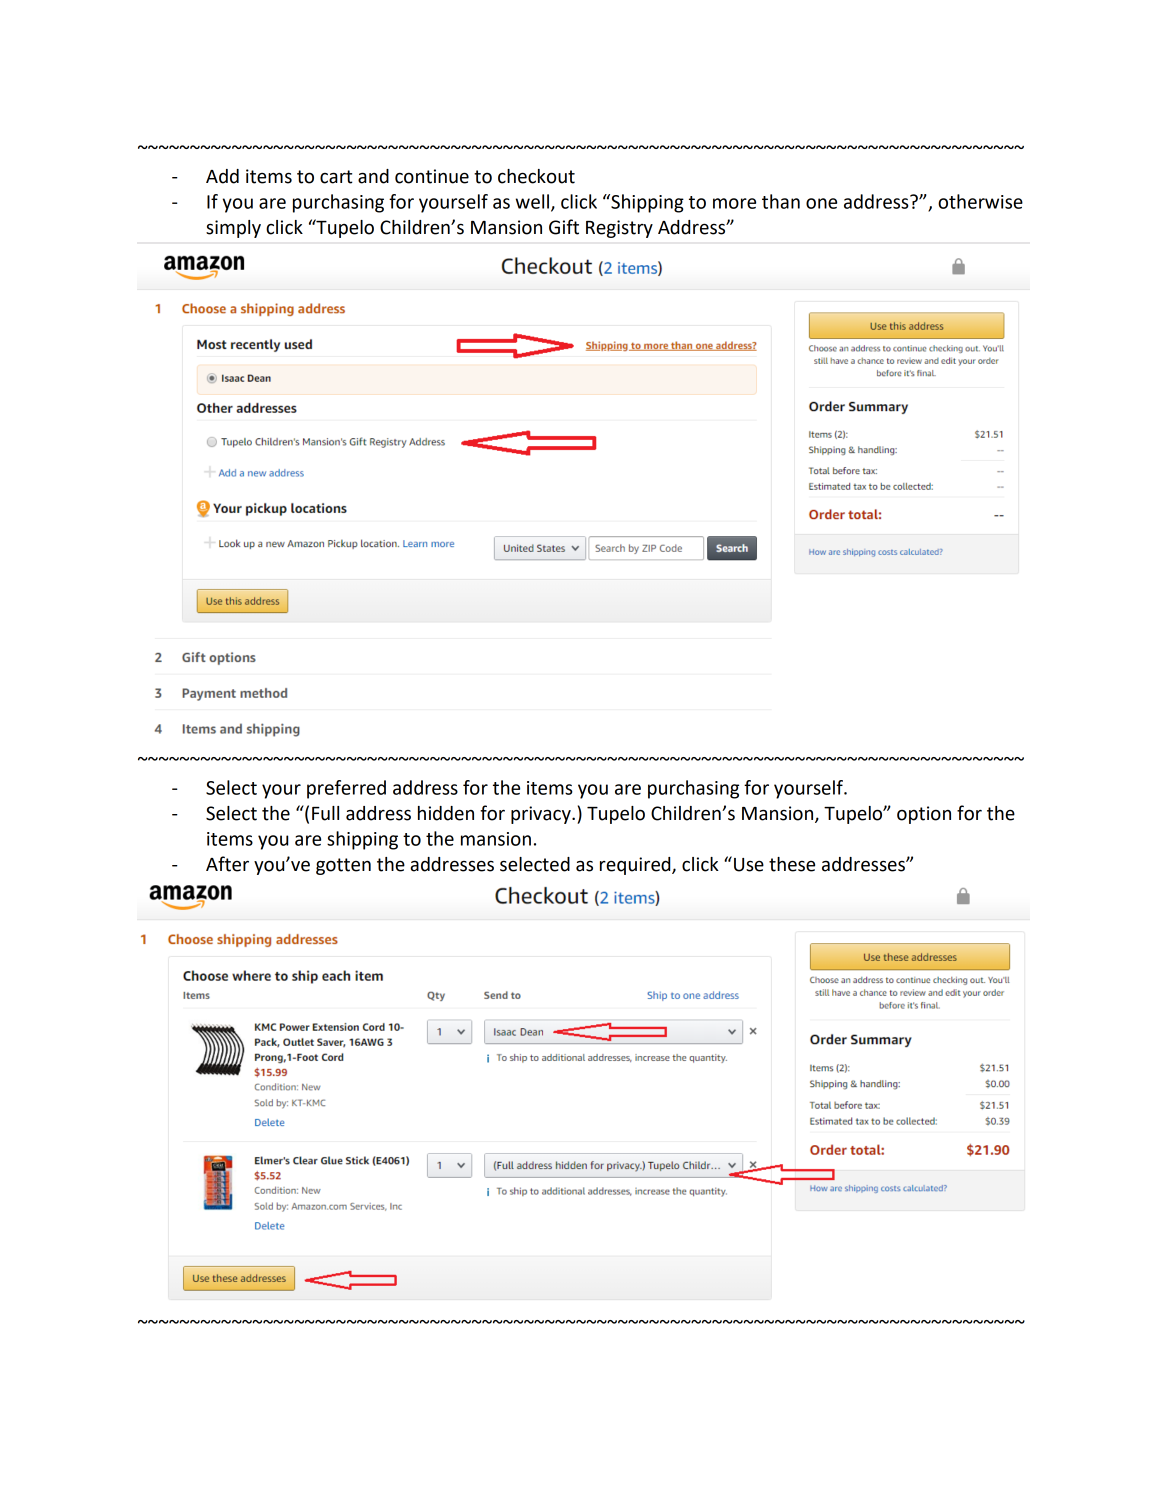  I want to click on otherwise, so click(980, 201).
